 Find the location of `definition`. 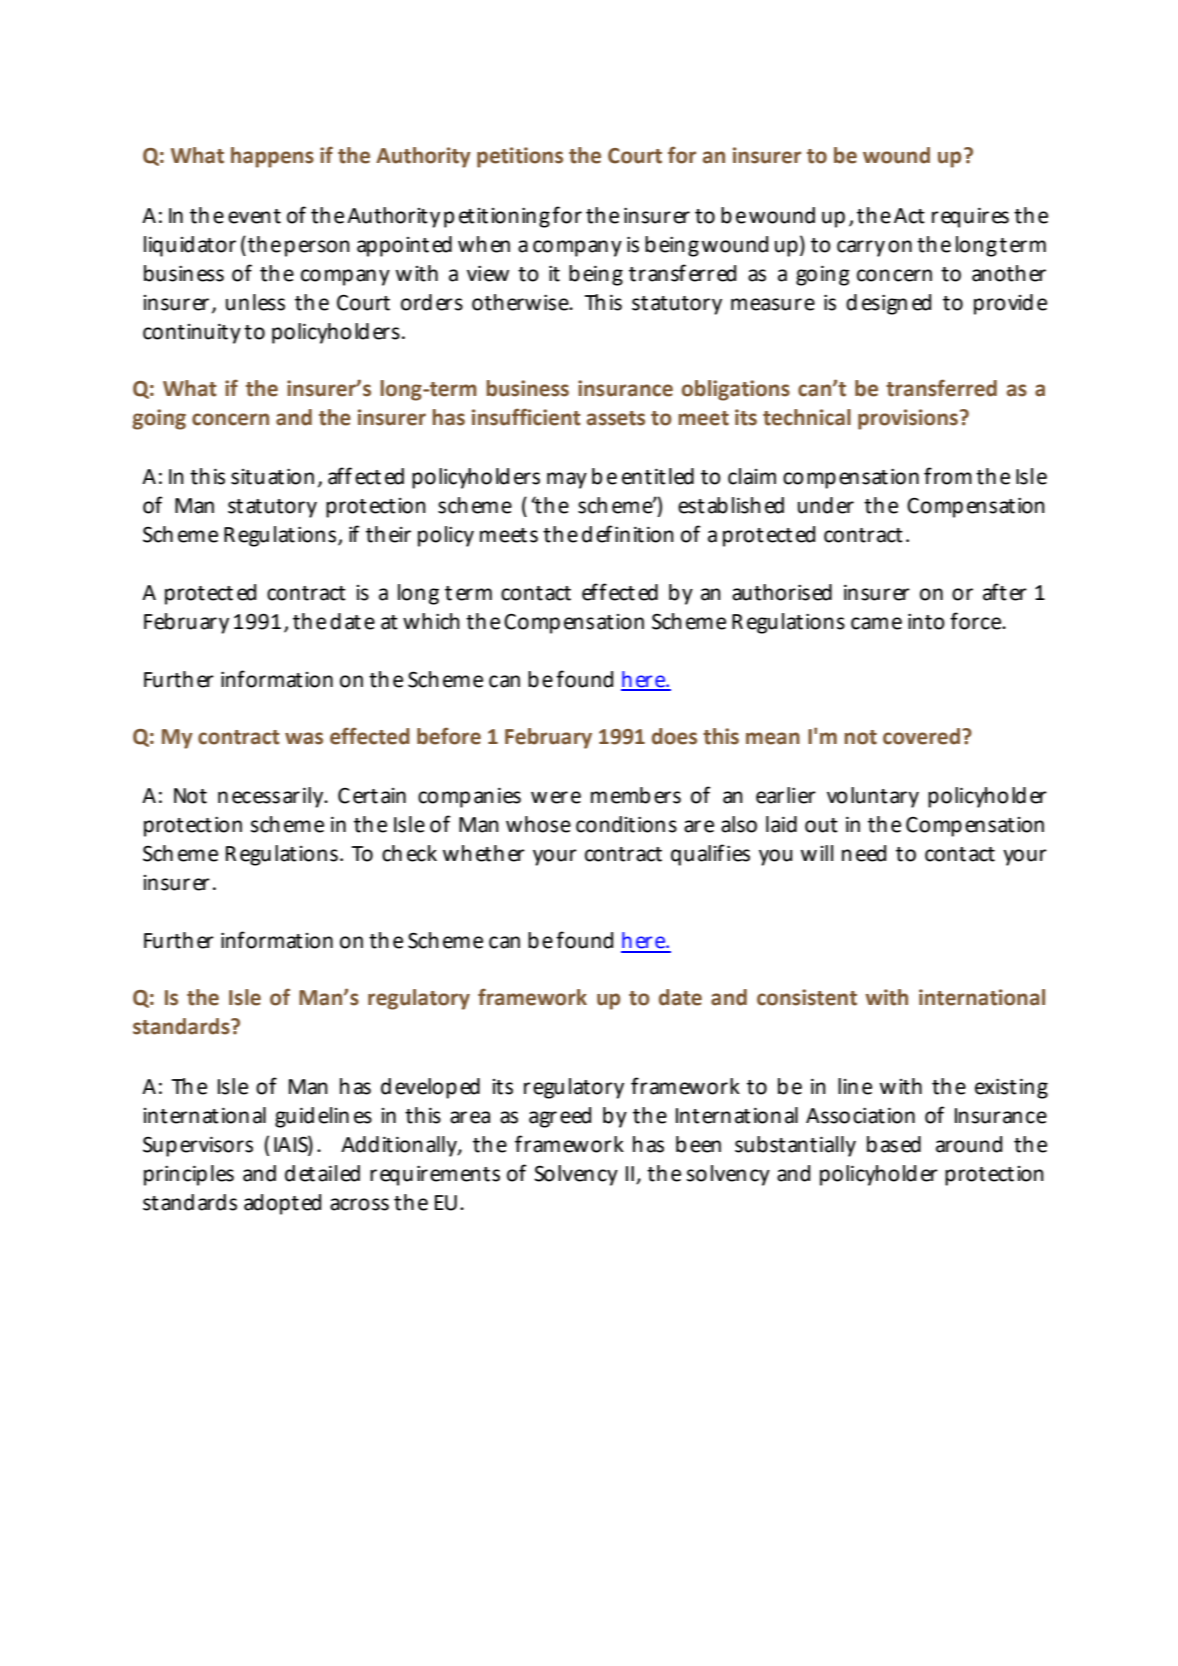

definition is located at coordinates (628, 534).
